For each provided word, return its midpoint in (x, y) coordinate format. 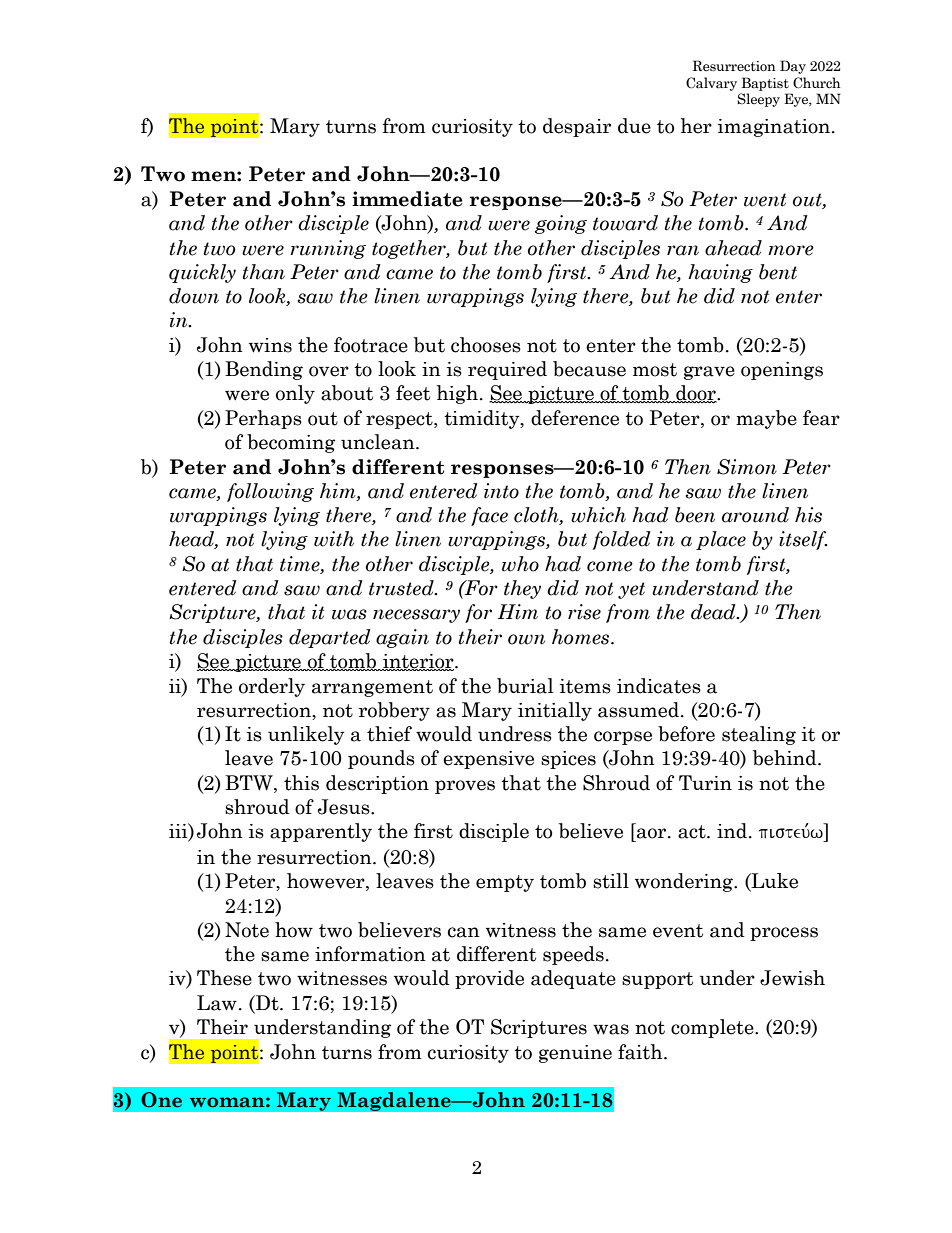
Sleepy (758, 100)
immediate (407, 199)
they (522, 589)
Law (217, 1003)
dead (714, 612)
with (334, 539)
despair (577, 127)
